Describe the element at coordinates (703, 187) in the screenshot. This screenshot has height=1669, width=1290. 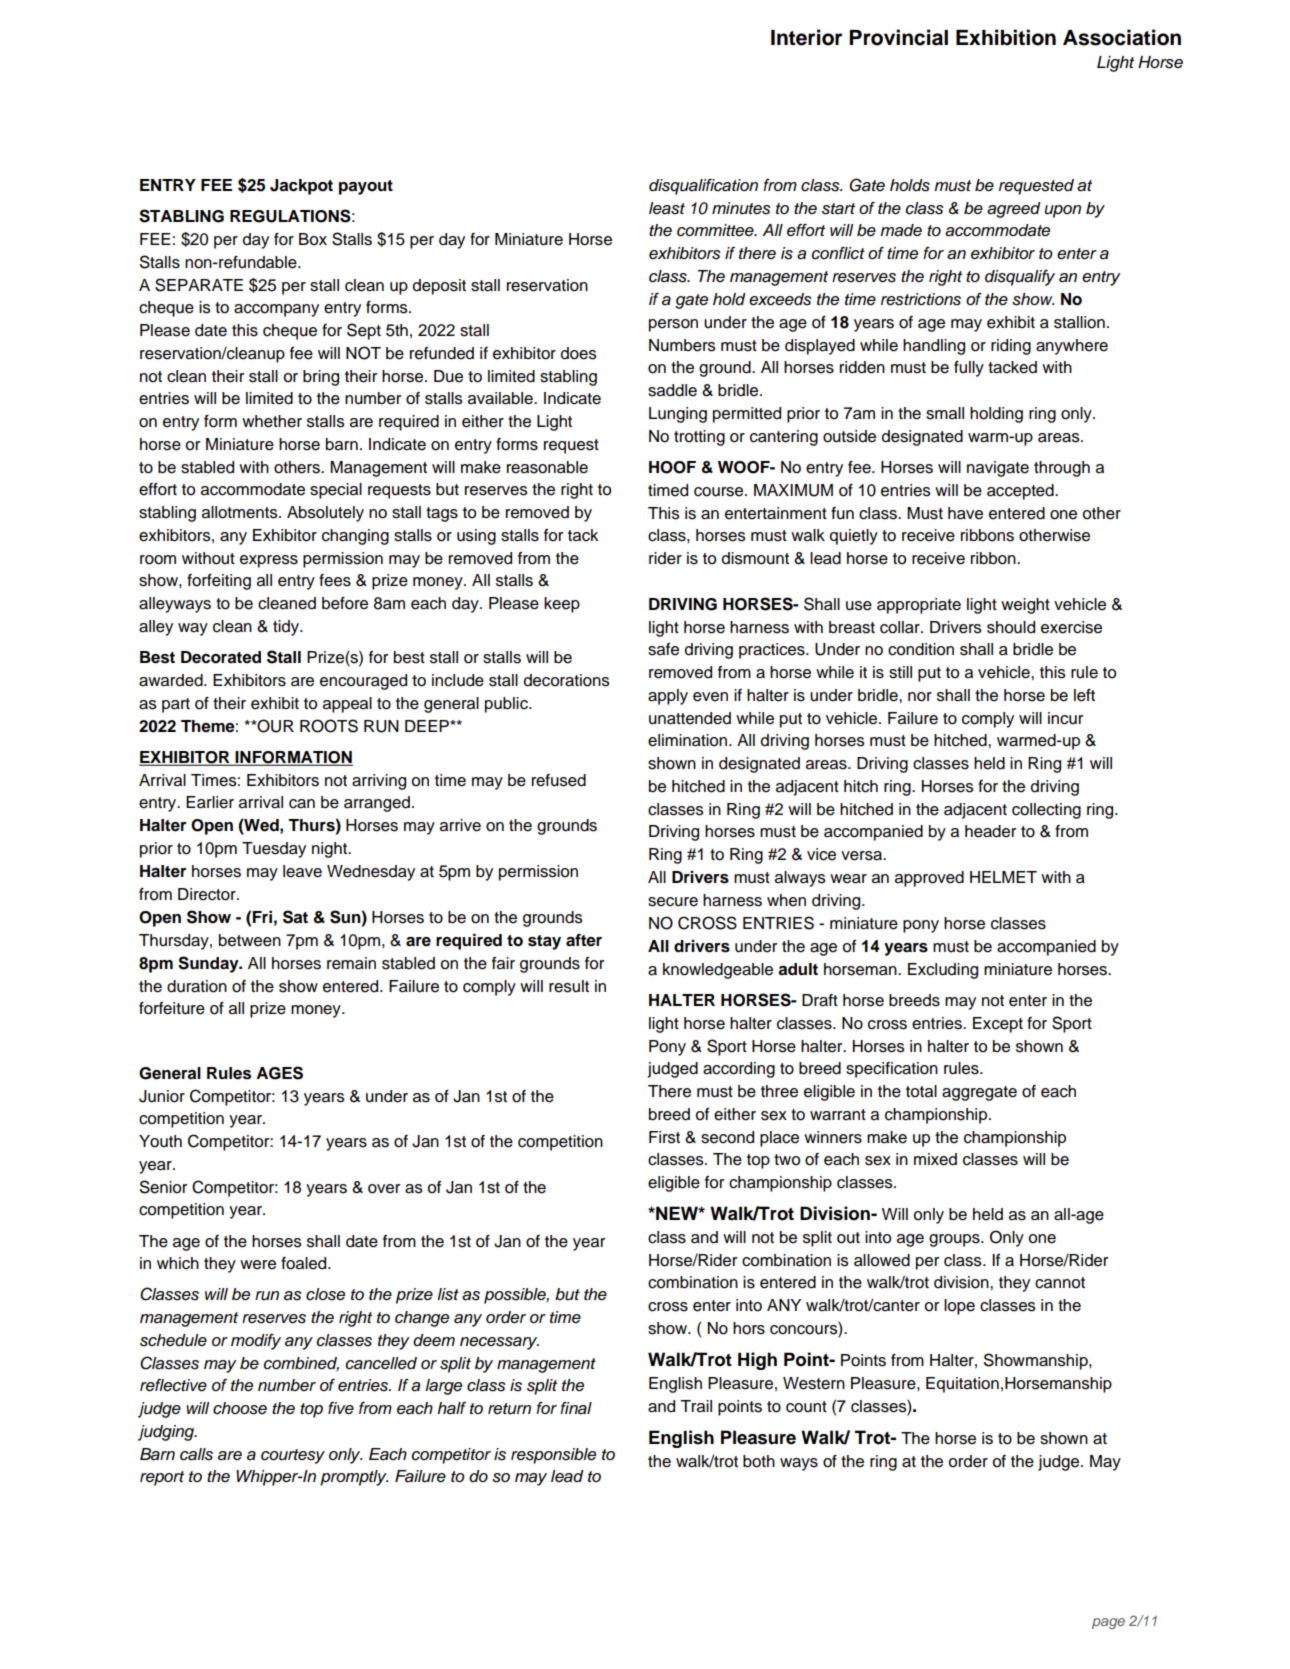
I see `disqualification` at that location.
